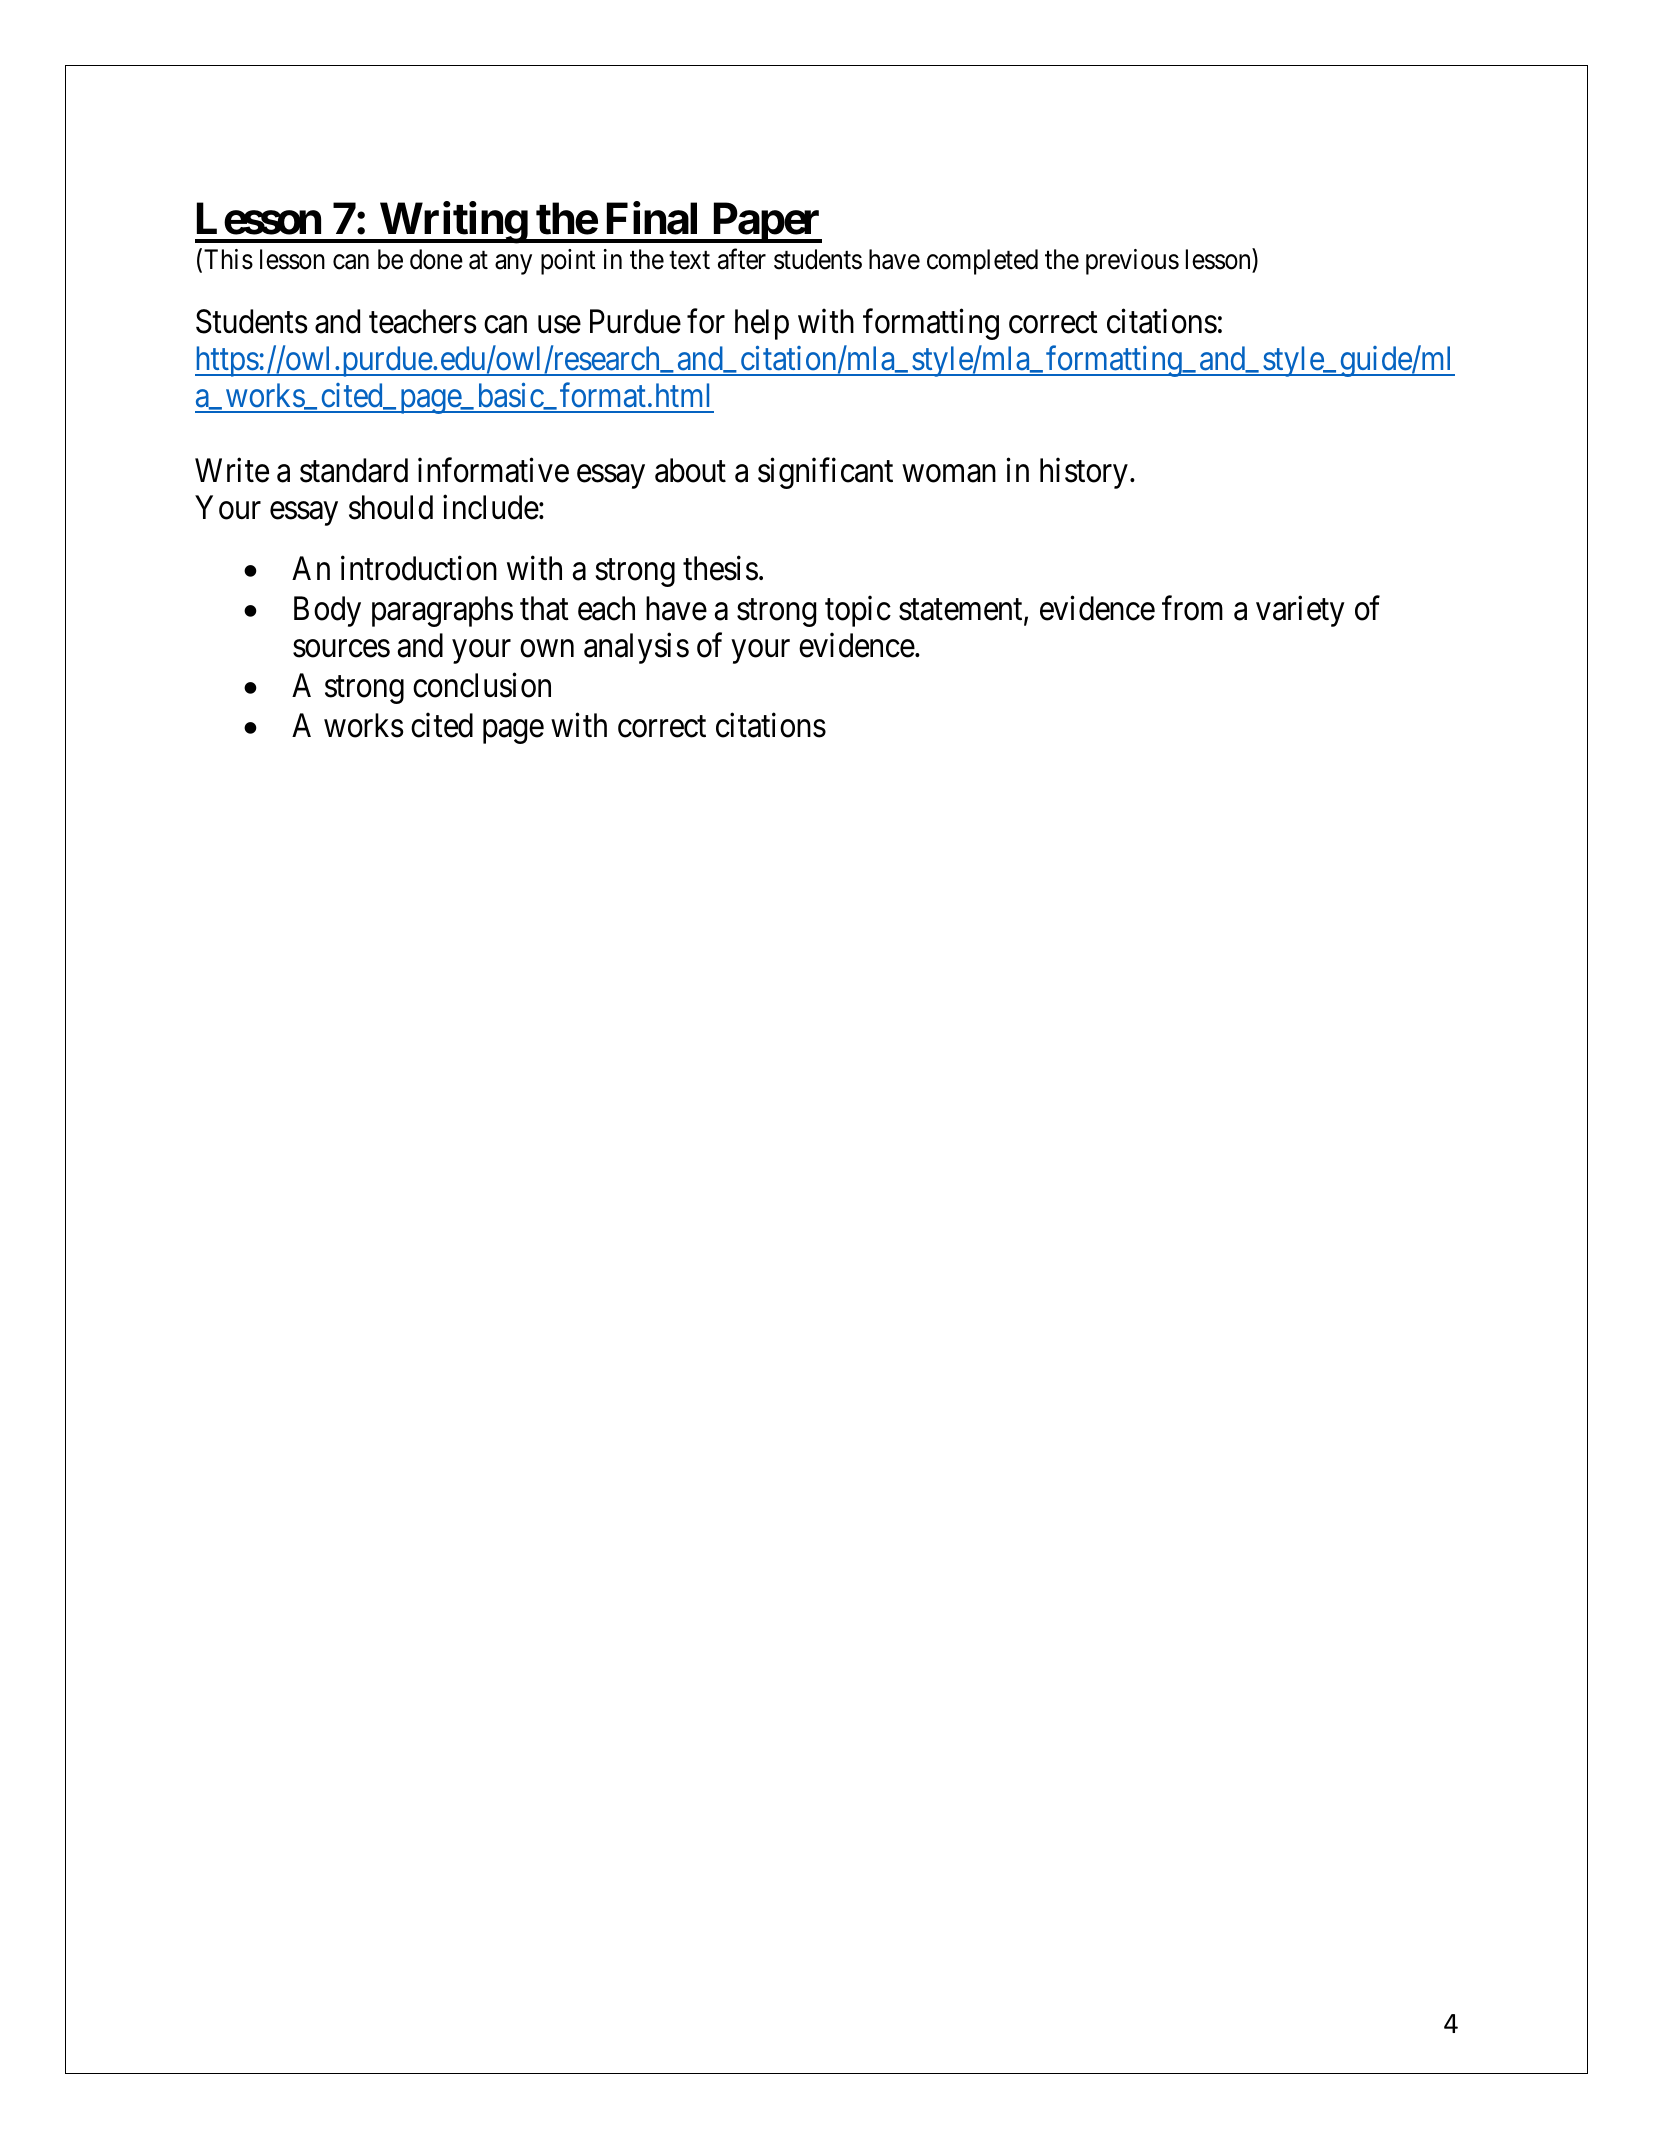 The image size is (1653, 2139). Describe the element at coordinates (1192, 608) in the image. I see `from` at that location.
